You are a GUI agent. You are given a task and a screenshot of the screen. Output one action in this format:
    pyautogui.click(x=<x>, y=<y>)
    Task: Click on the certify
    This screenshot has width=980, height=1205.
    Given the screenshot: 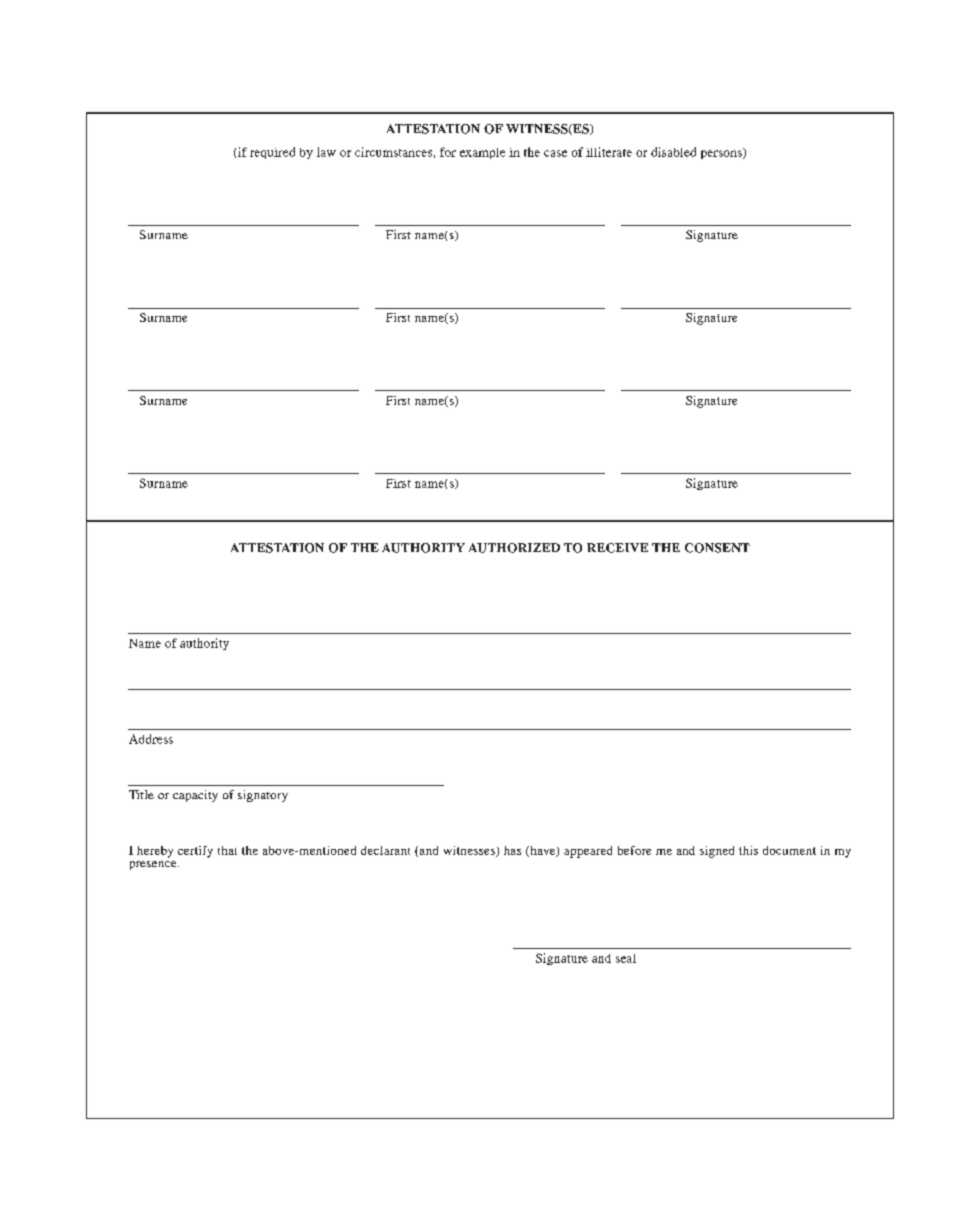 What is the action you would take?
    pyautogui.click(x=195, y=852)
